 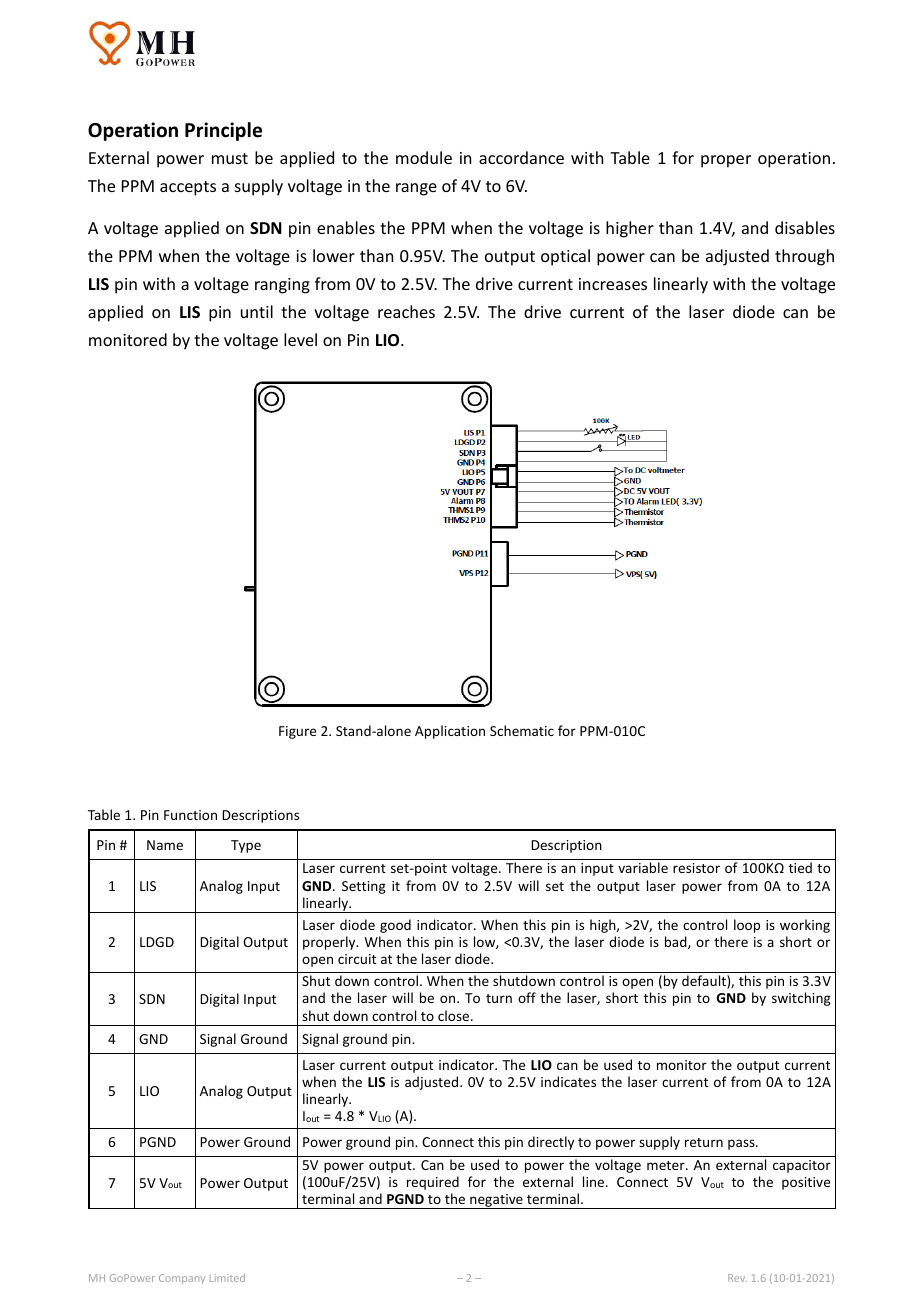 I want to click on Limited, so click(x=227, y=1278).
